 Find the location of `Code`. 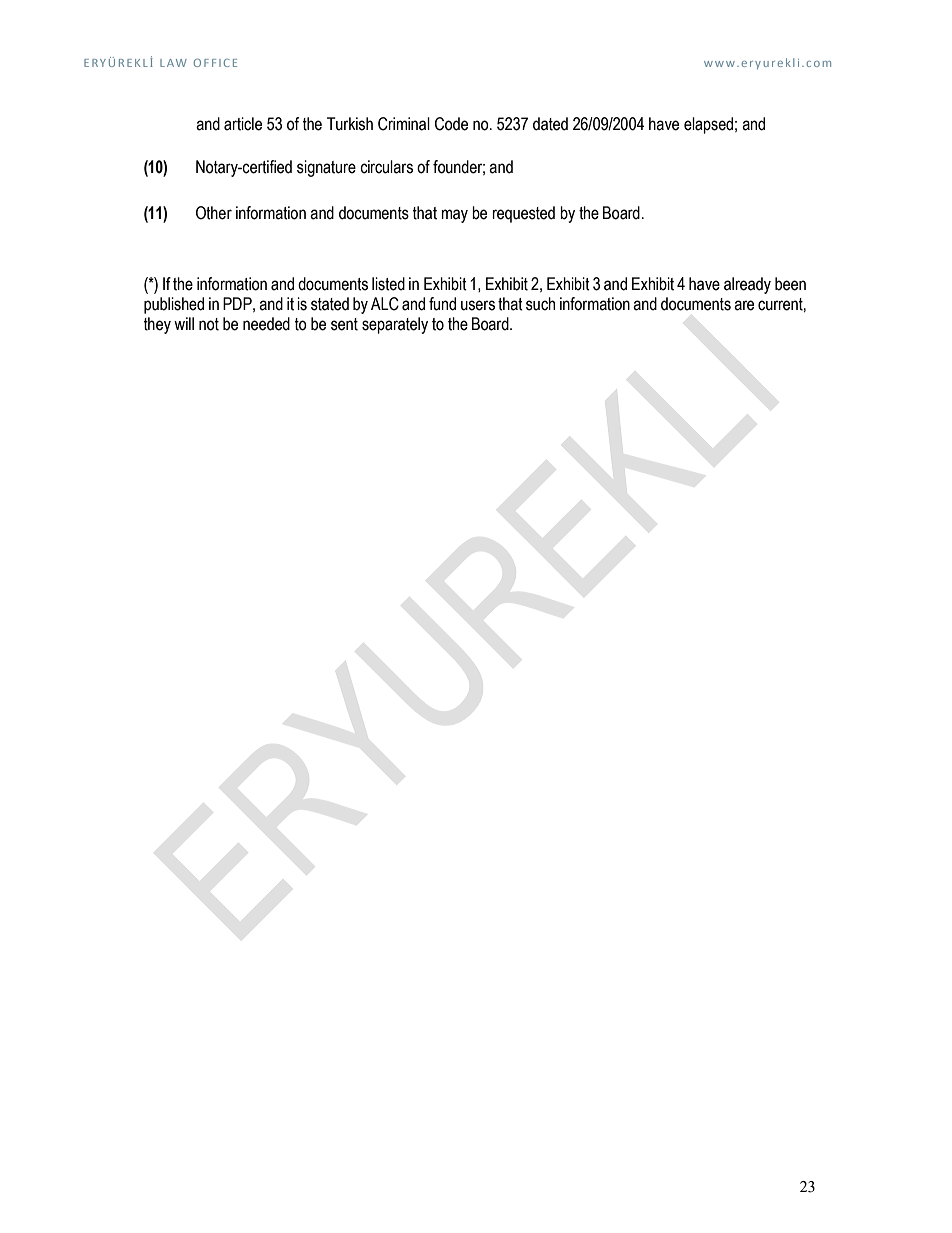

Code is located at coordinates (451, 124).
